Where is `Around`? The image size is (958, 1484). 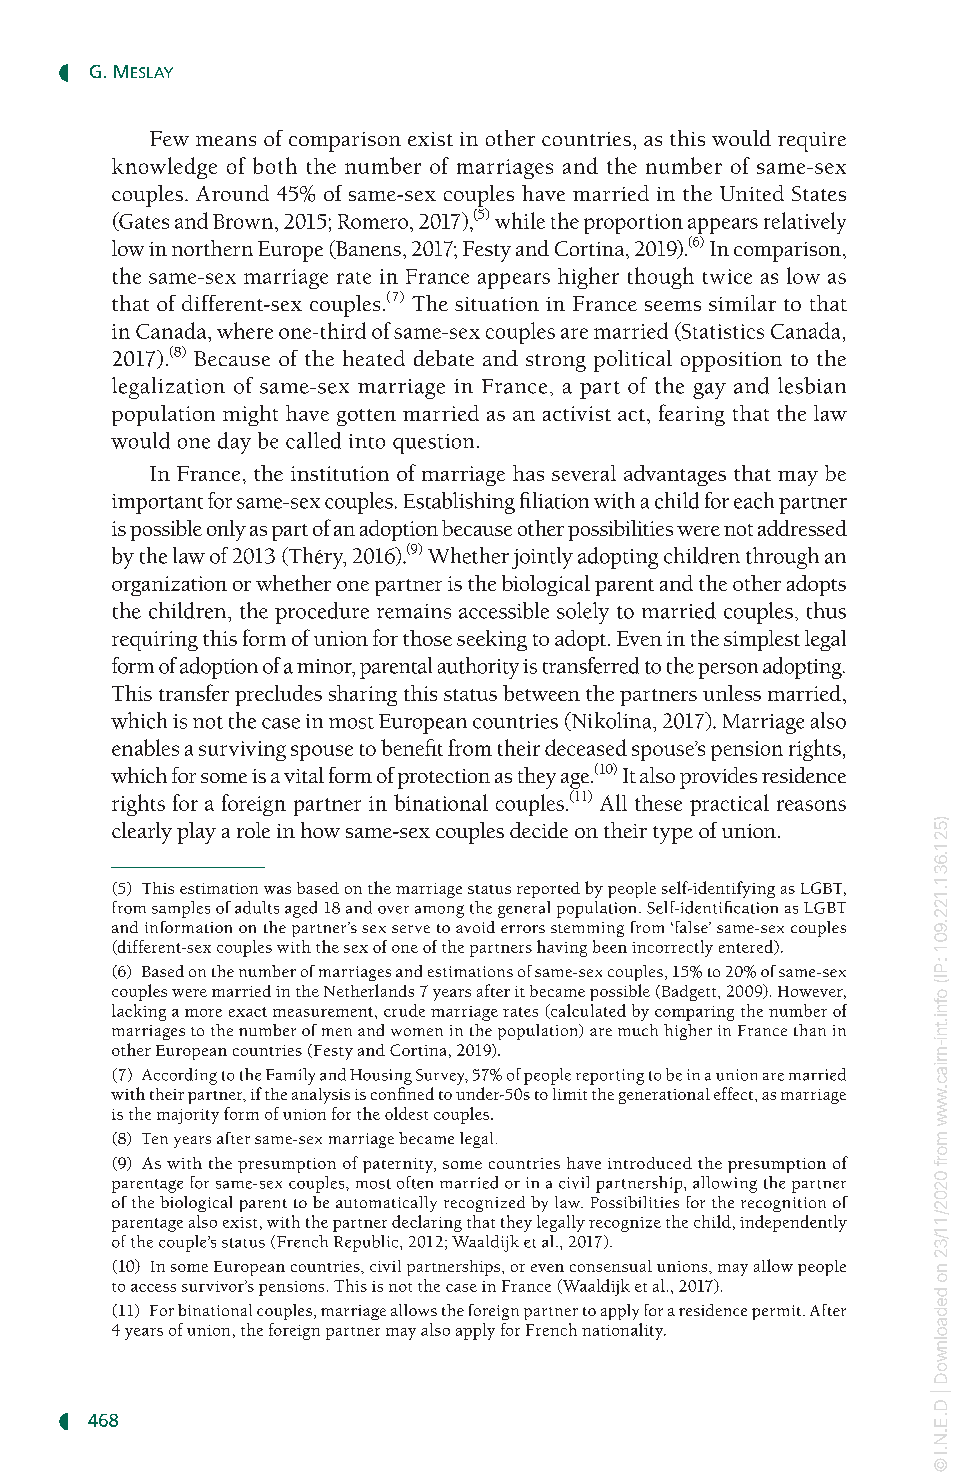 Around is located at coordinates (232, 193).
